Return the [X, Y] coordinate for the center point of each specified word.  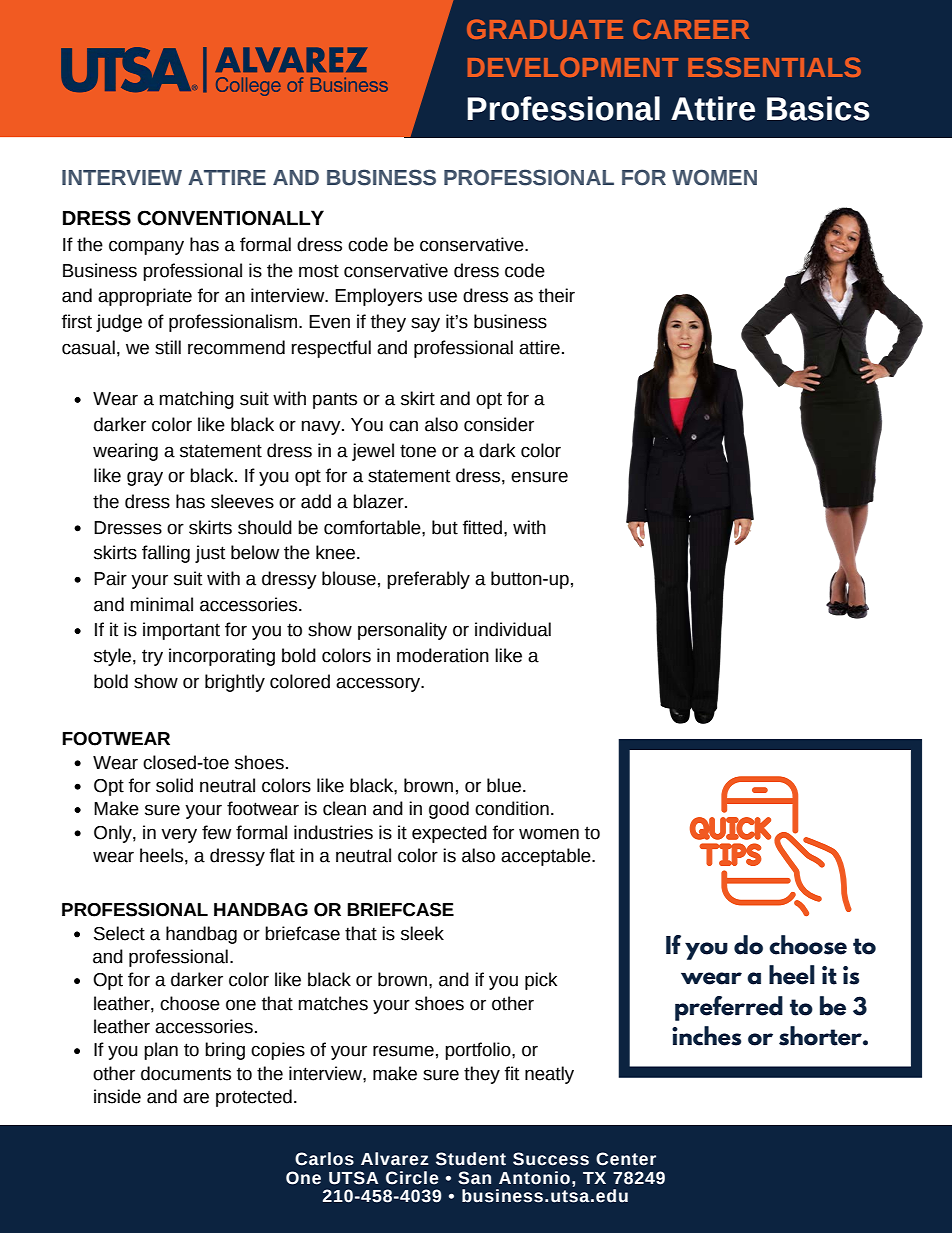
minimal [162, 604]
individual [513, 629]
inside [117, 1096]
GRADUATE [545, 29]
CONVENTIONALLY [230, 218]
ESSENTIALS [774, 67]
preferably [428, 580]
